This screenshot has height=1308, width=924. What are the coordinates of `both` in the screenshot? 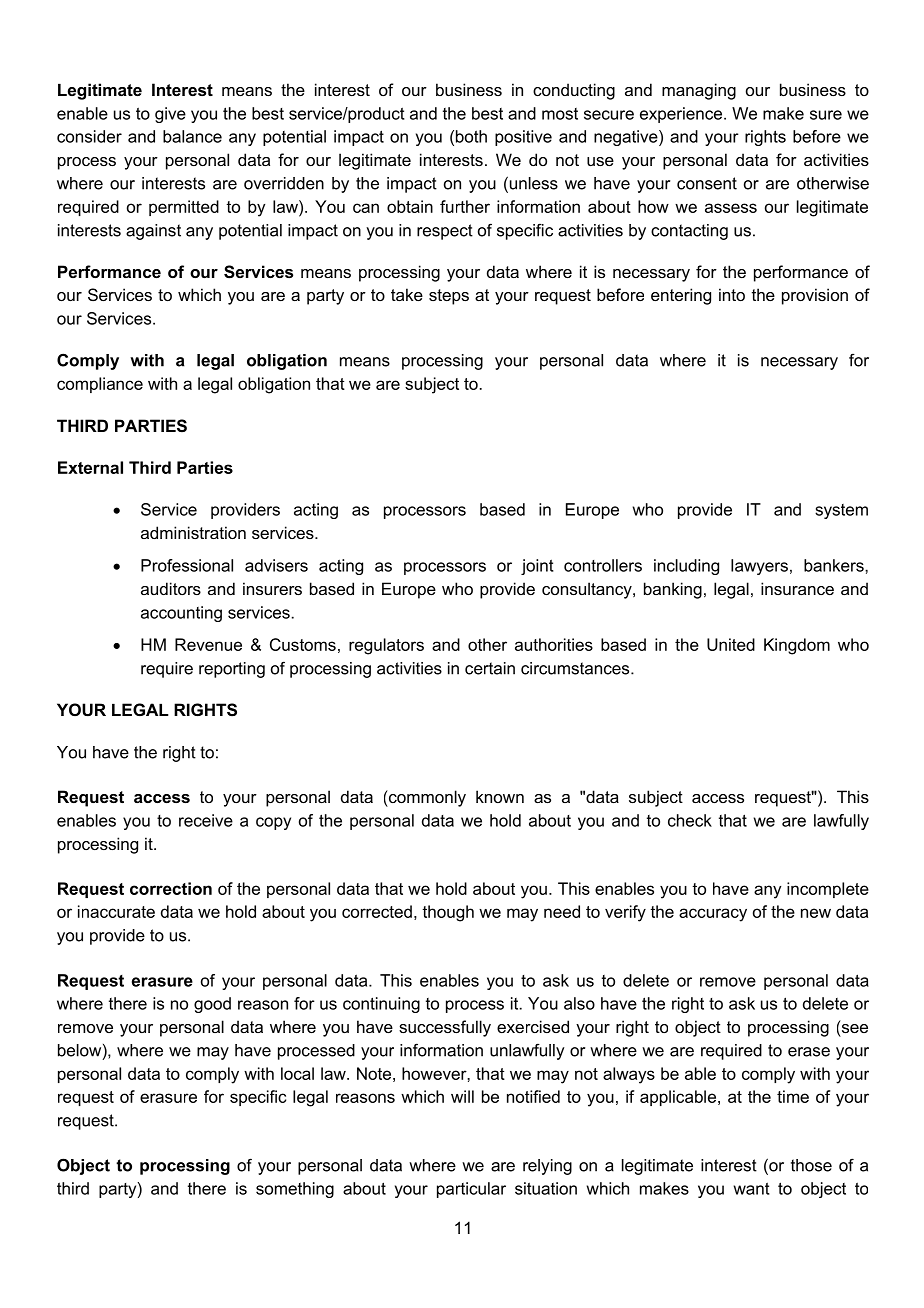 It's located at (471, 136).
